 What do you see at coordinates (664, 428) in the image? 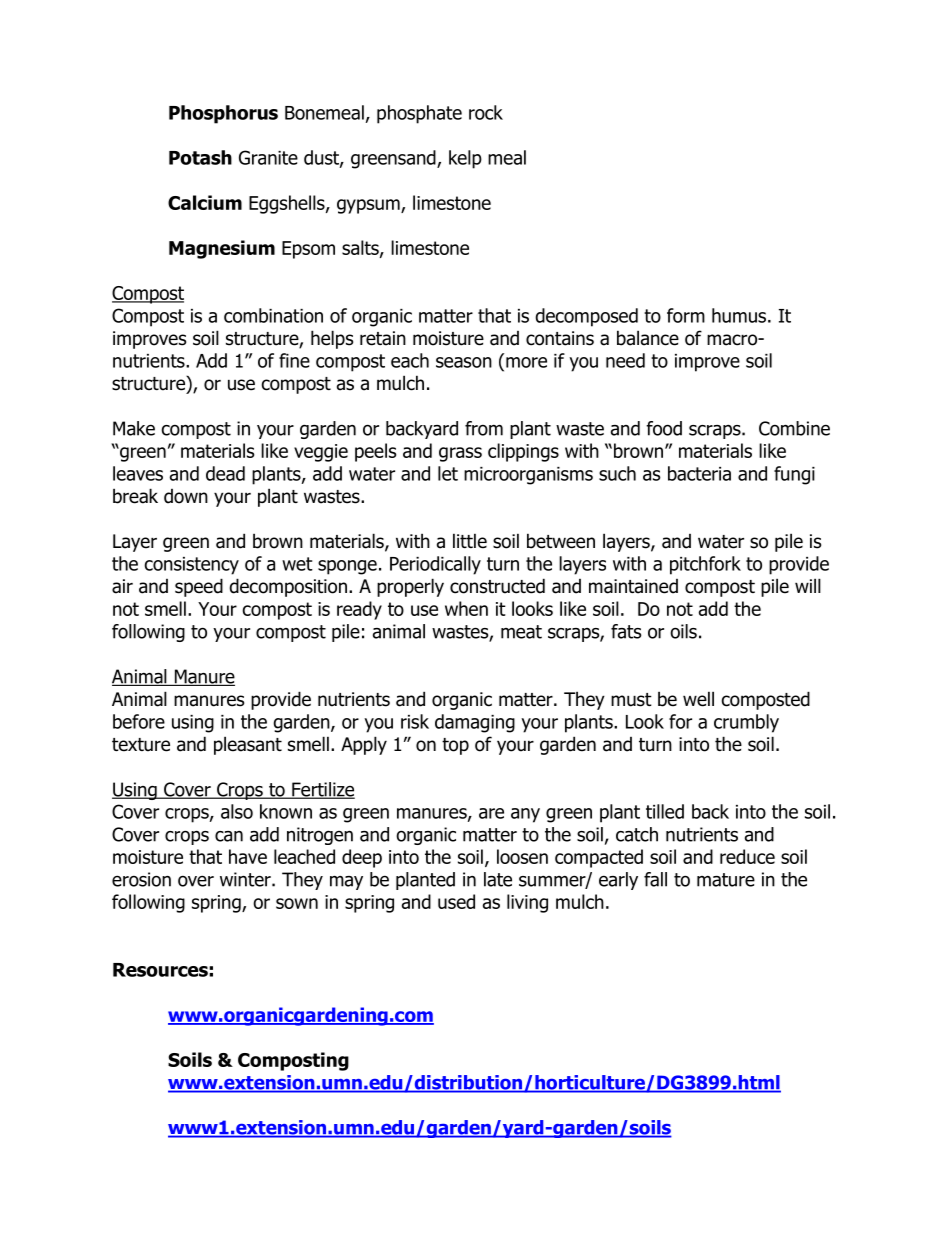
I see `food` at bounding box center [664, 428].
